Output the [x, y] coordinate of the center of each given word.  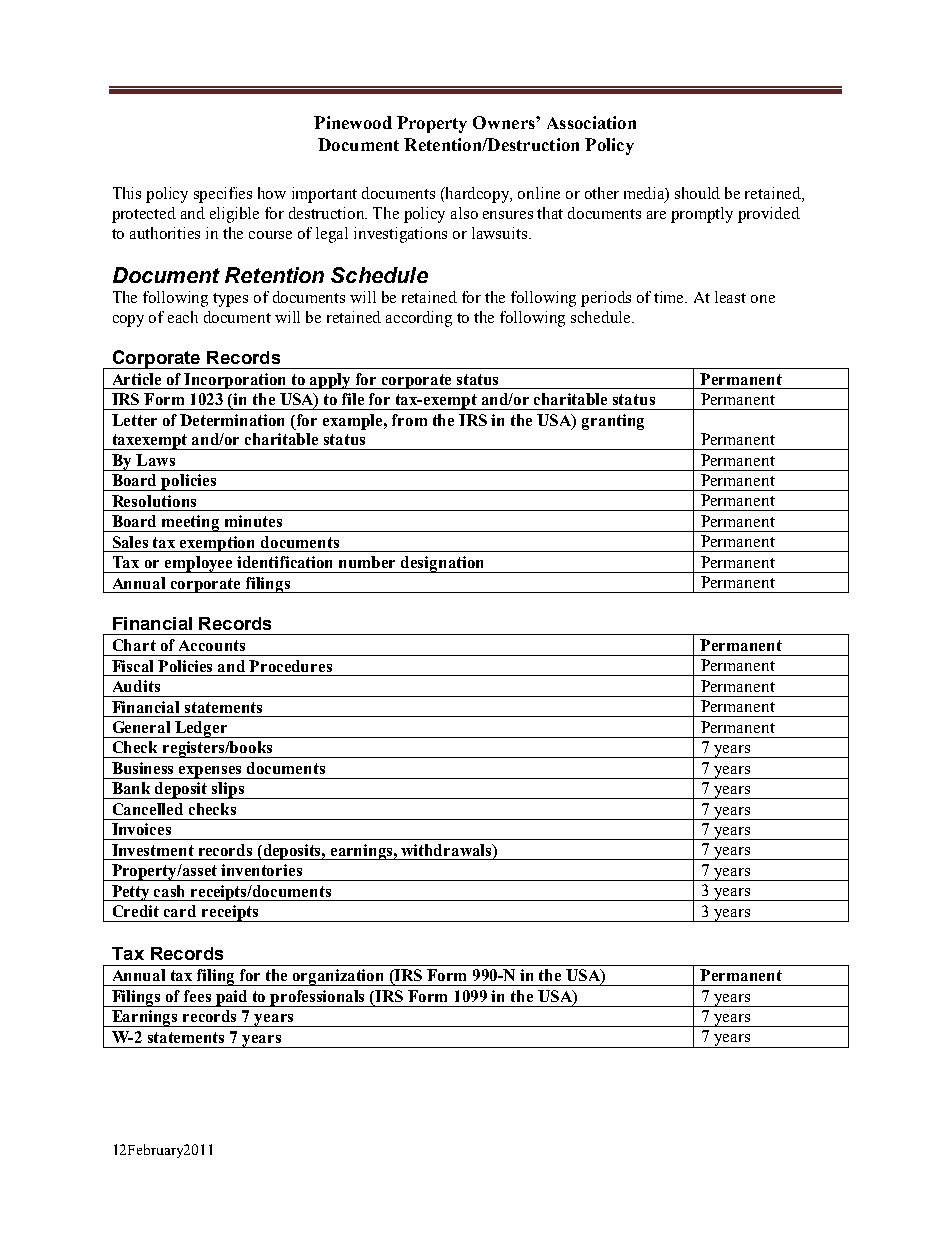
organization [339, 977]
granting [613, 422]
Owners [505, 122]
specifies [223, 195]
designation [443, 564]
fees [197, 996]
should [697, 193]
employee [199, 564]
